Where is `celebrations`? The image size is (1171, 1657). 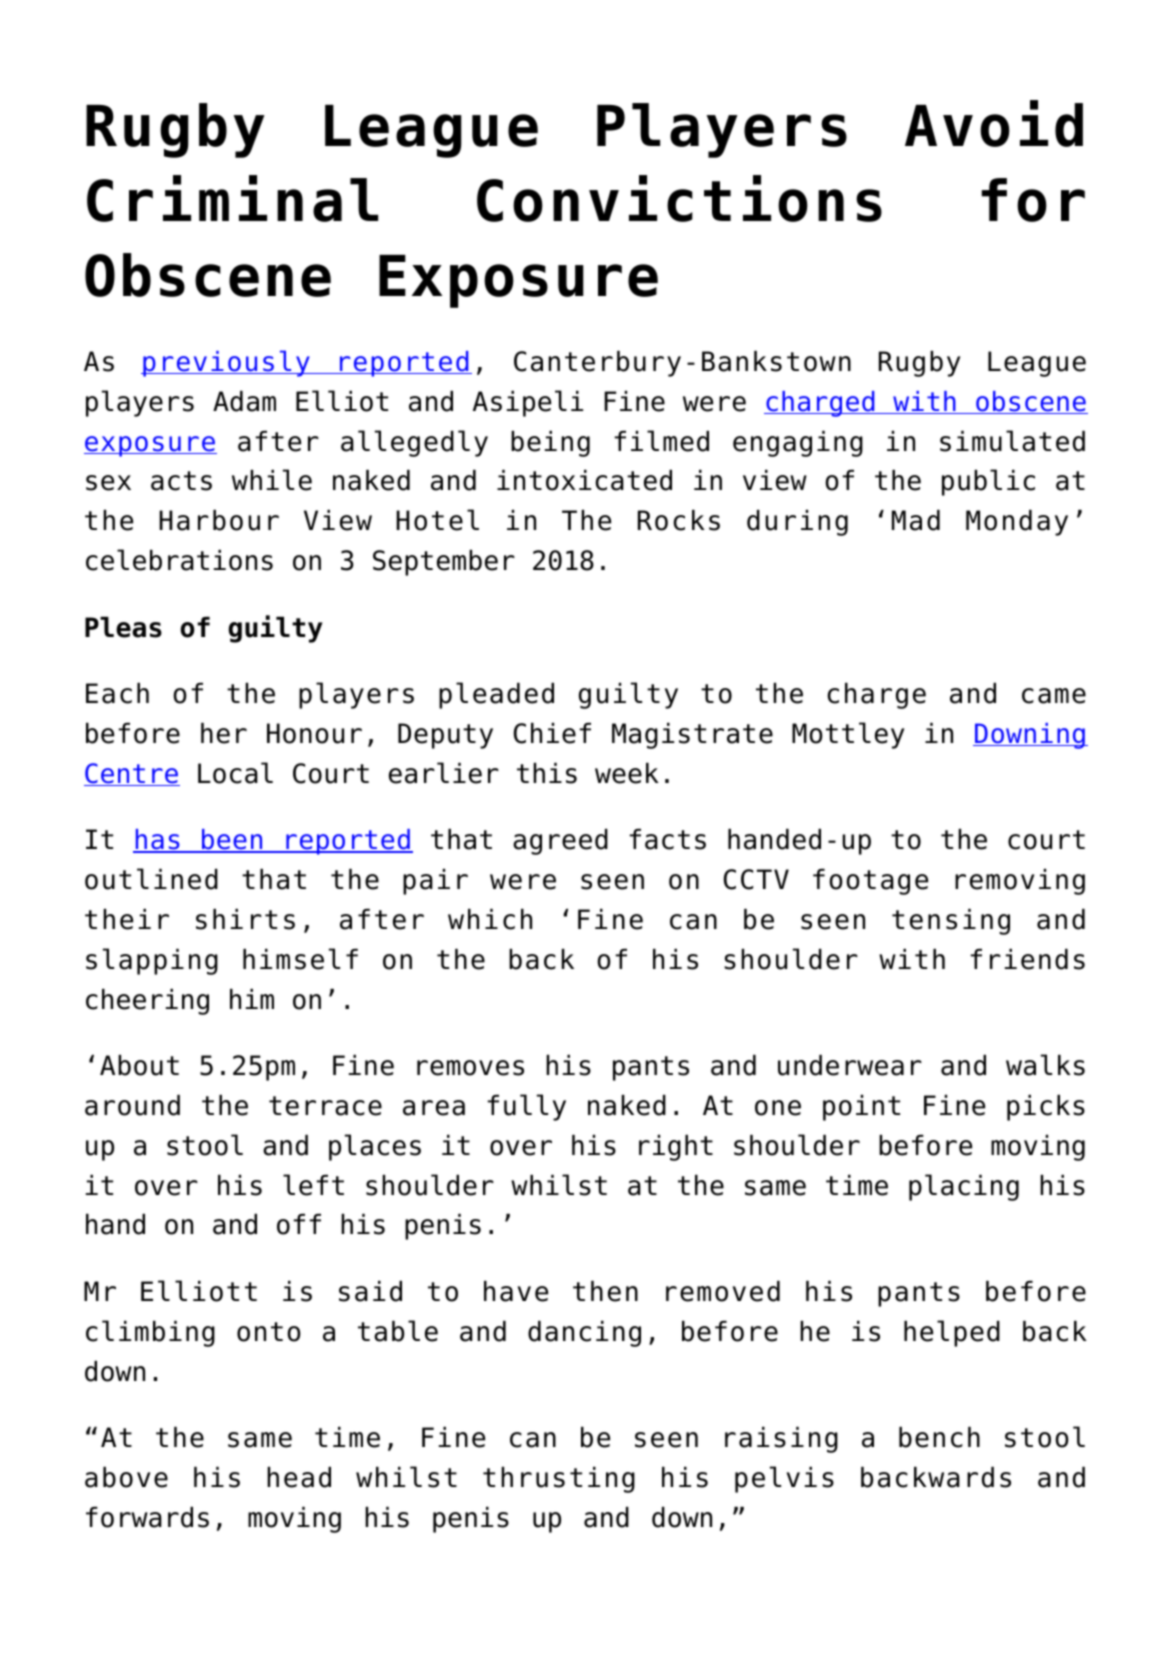 celebrations is located at coordinates (179, 560).
